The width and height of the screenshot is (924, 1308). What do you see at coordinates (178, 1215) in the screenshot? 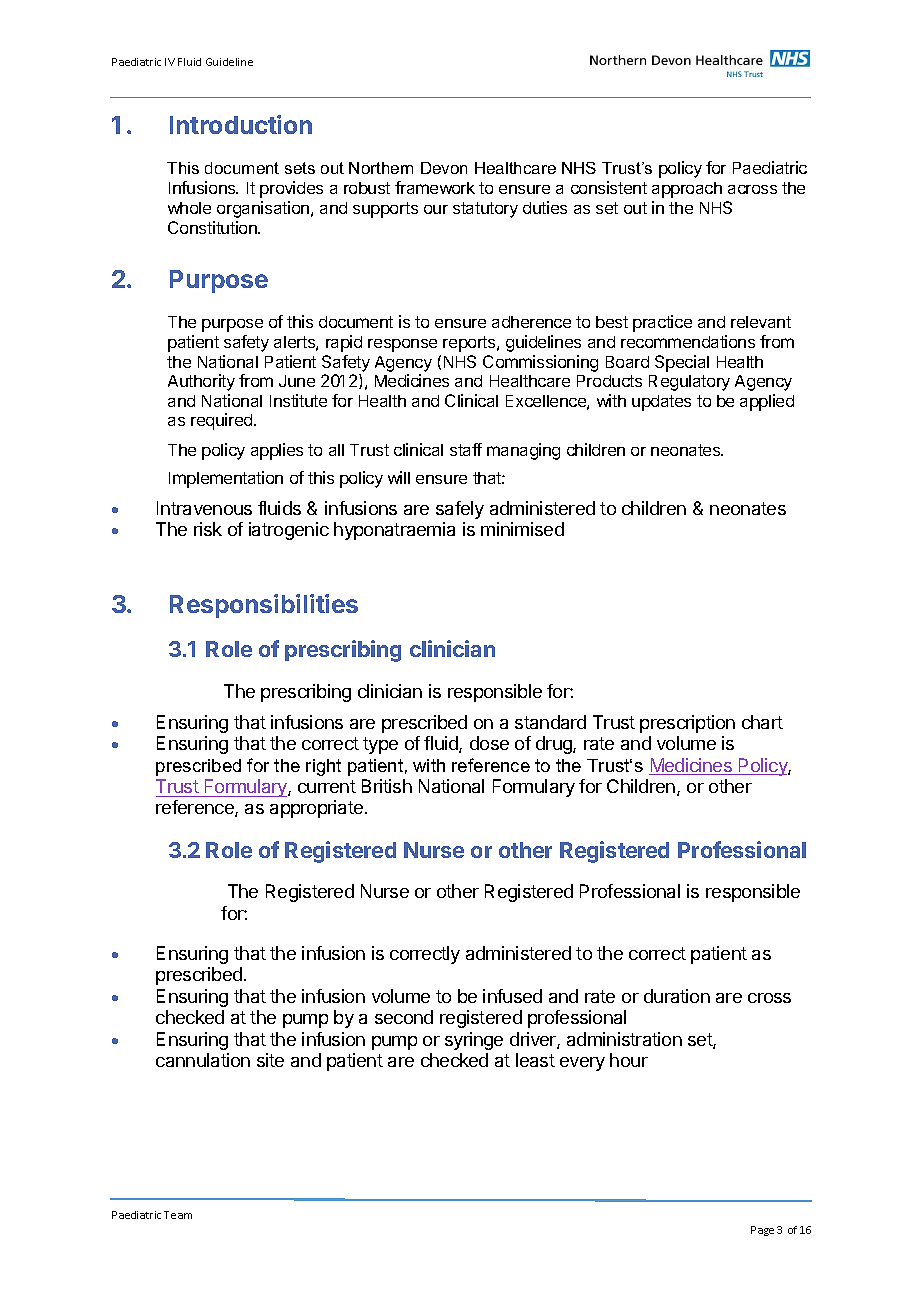
I see `Team` at bounding box center [178, 1215].
